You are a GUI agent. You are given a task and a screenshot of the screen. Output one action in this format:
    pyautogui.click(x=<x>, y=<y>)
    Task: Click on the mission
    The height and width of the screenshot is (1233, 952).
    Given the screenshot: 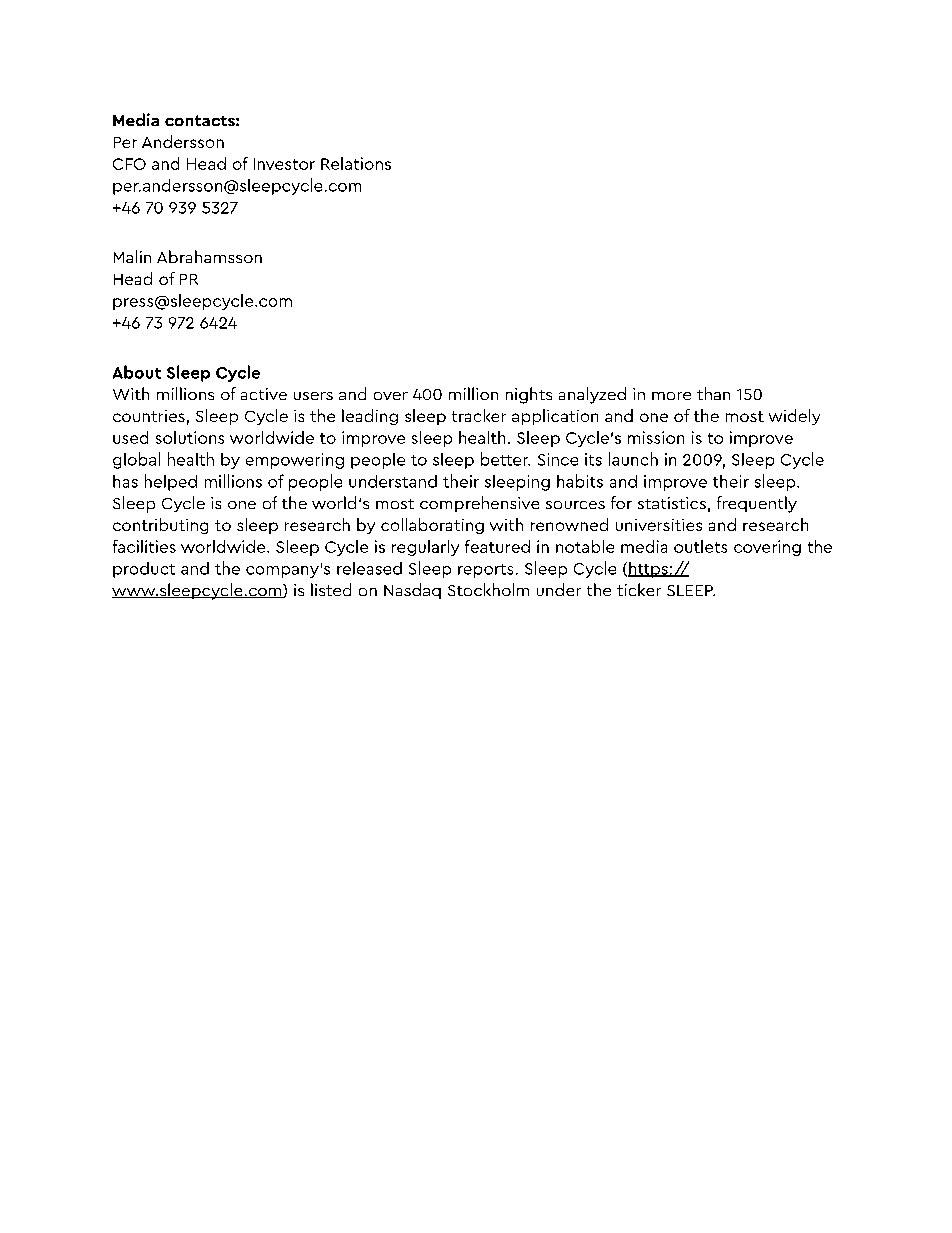 What is the action you would take?
    pyautogui.click(x=656, y=437)
